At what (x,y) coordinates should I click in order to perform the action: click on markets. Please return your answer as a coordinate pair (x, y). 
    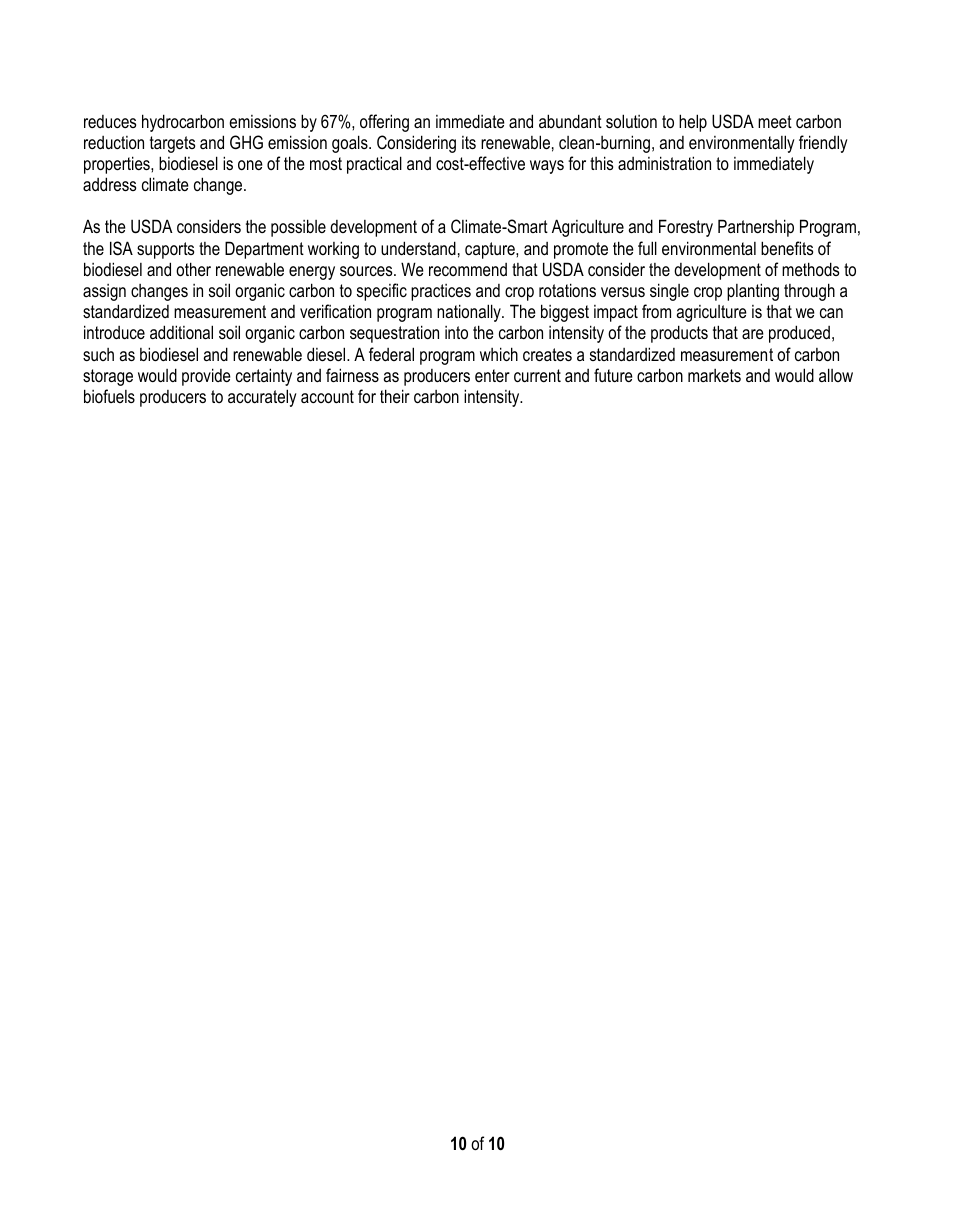
    Looking at the image, I should click on (714, 375).
